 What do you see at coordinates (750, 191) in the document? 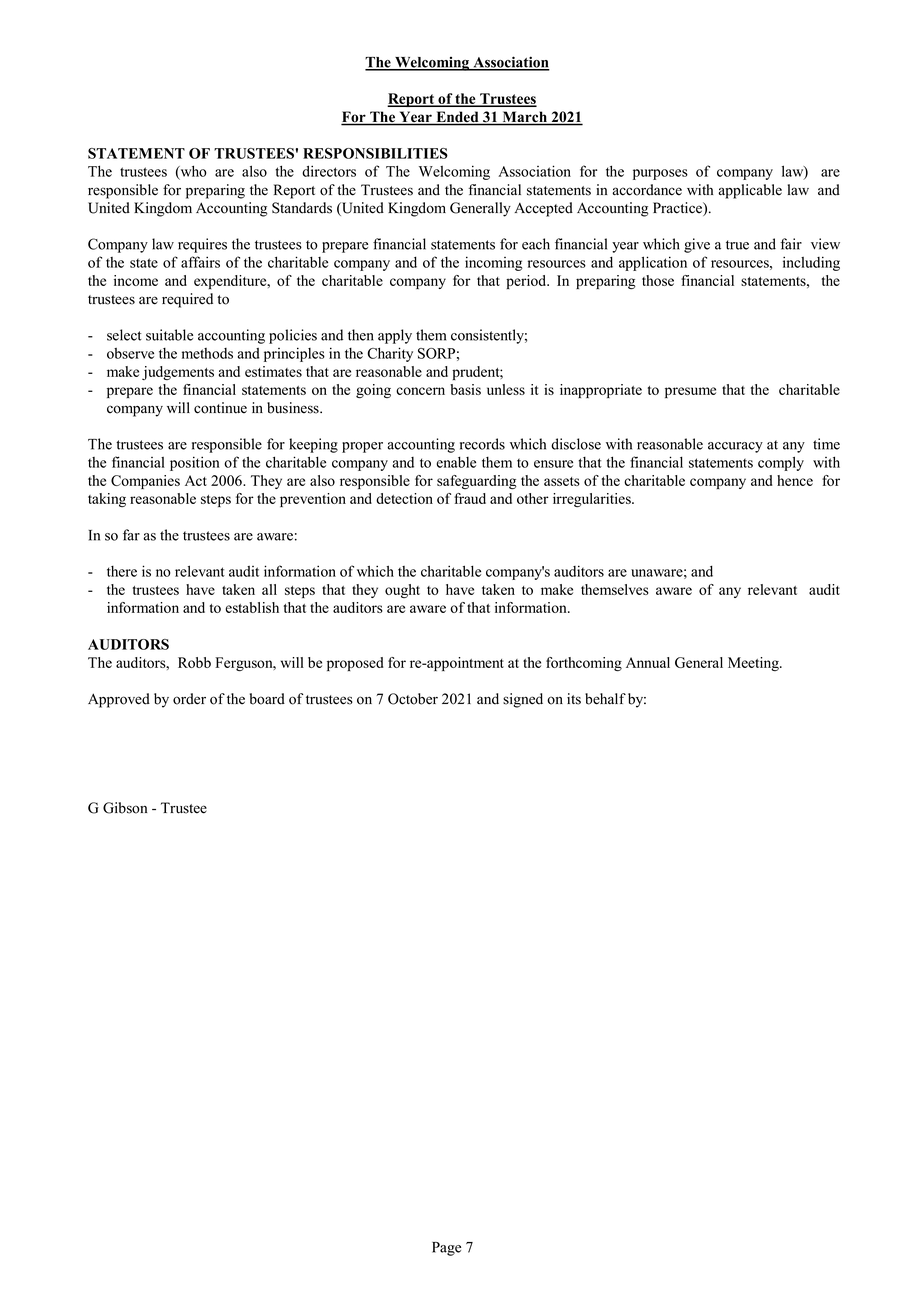
I see `applicable` at bounding box center [750, 191].
